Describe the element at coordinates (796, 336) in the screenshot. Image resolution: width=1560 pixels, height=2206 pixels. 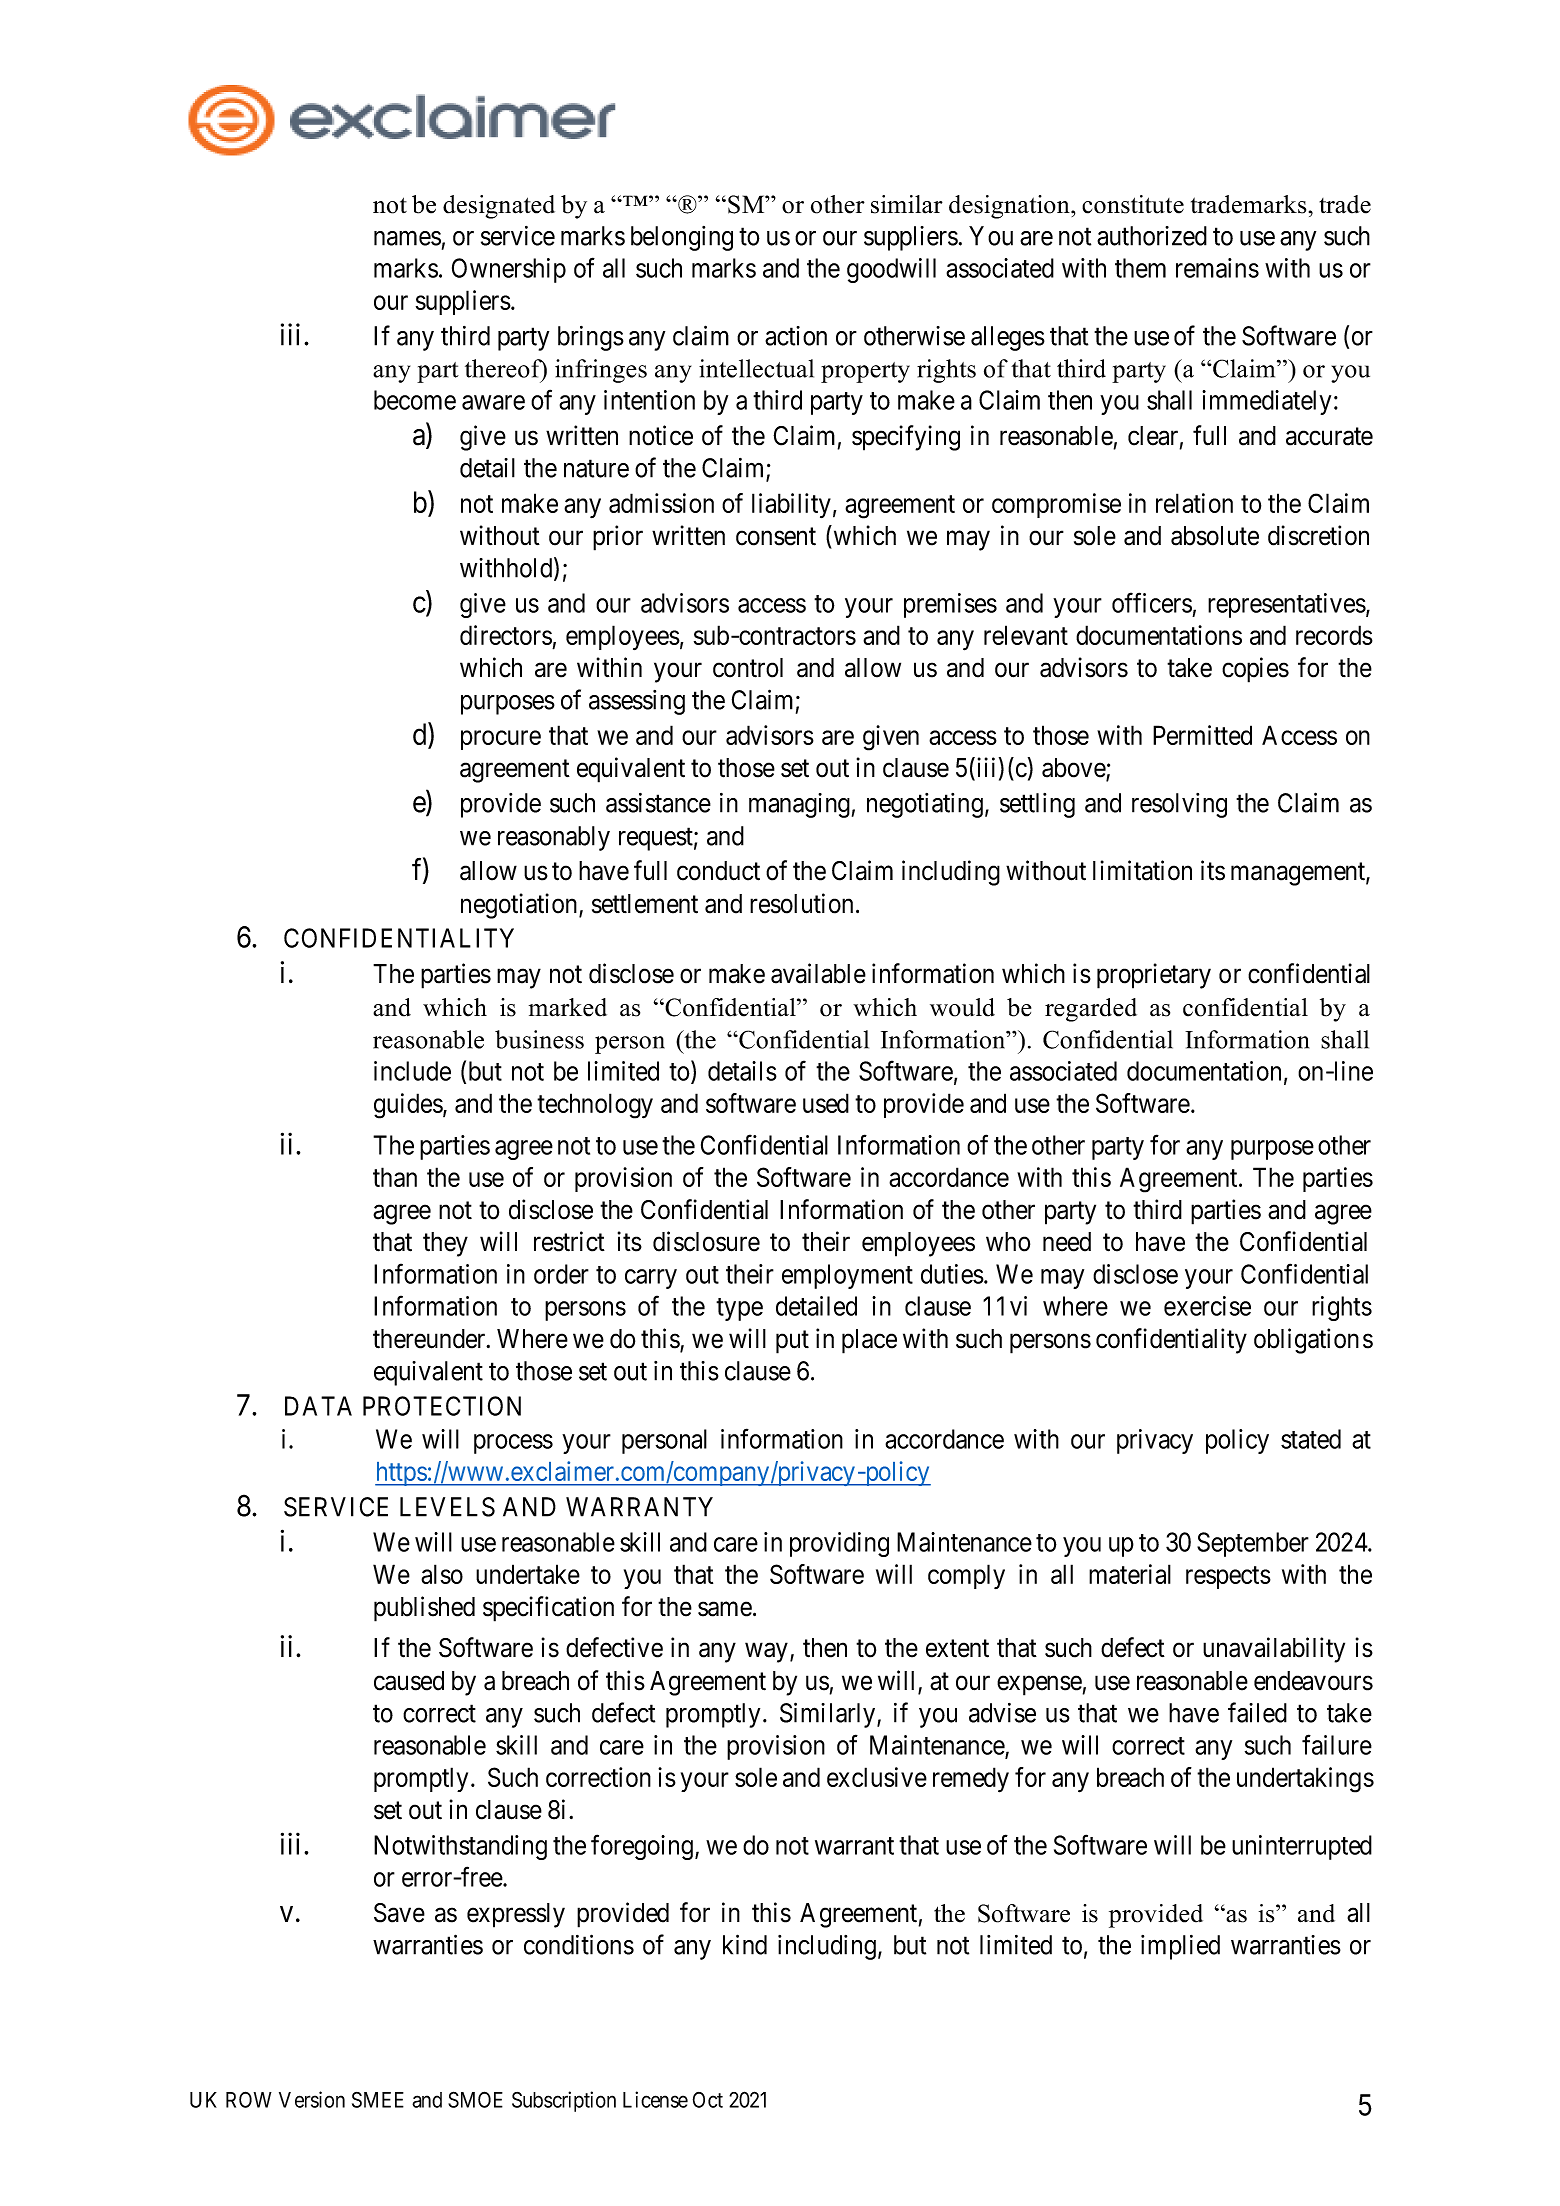
I see `action` at that location.
